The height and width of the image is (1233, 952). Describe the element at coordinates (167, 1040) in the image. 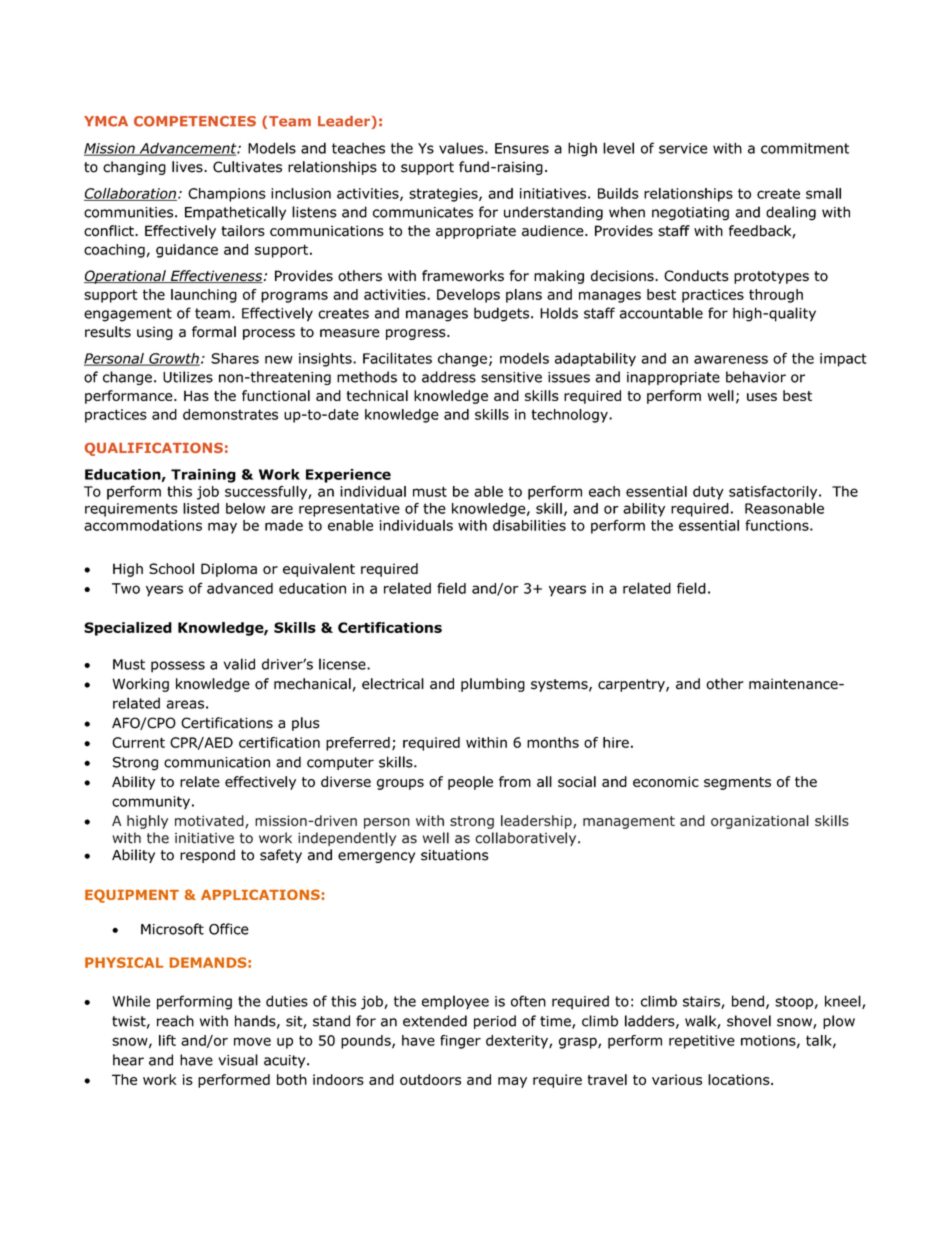

I see `lift` at that location.
